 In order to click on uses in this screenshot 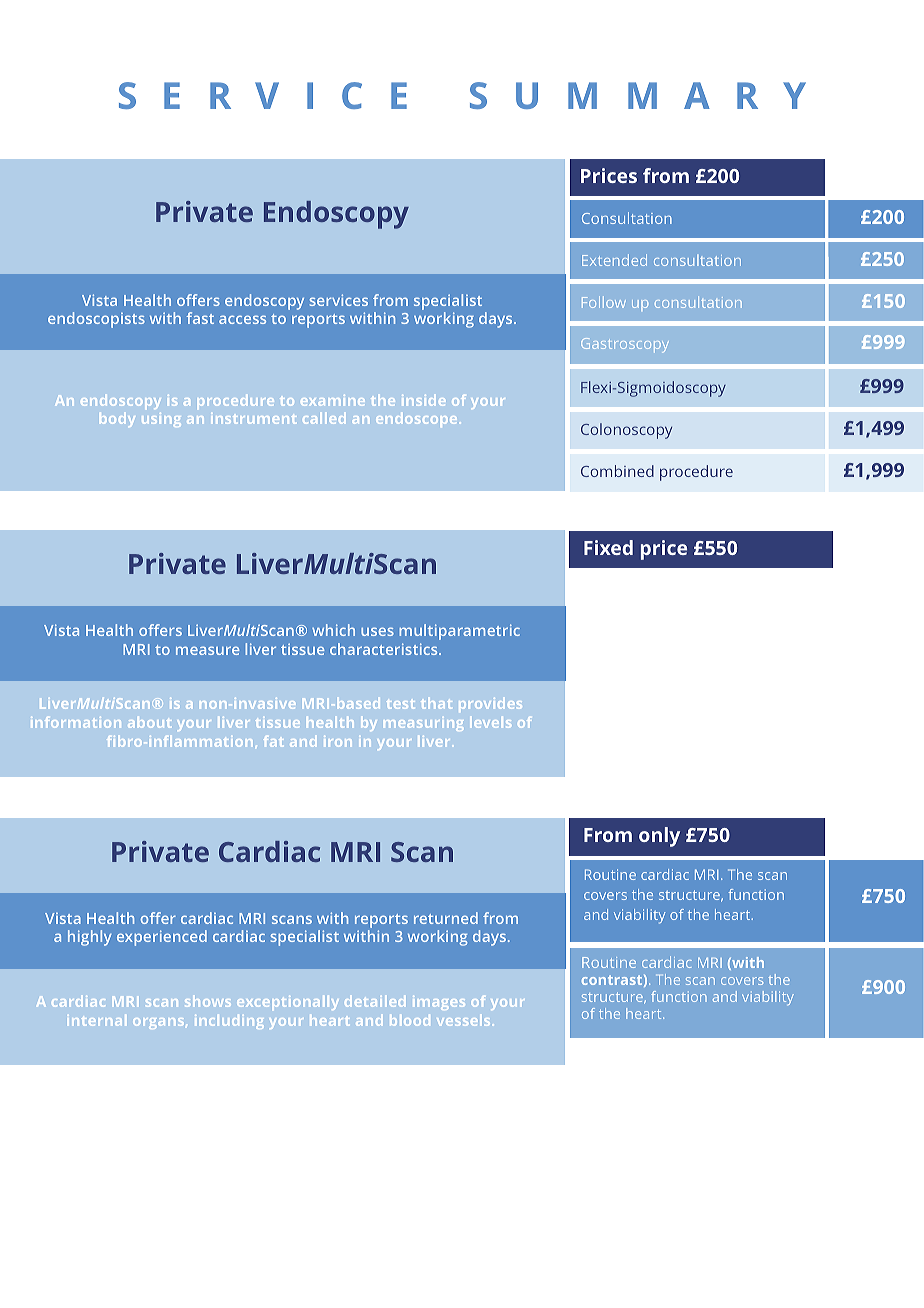, I will do `click(377, 631)`.
